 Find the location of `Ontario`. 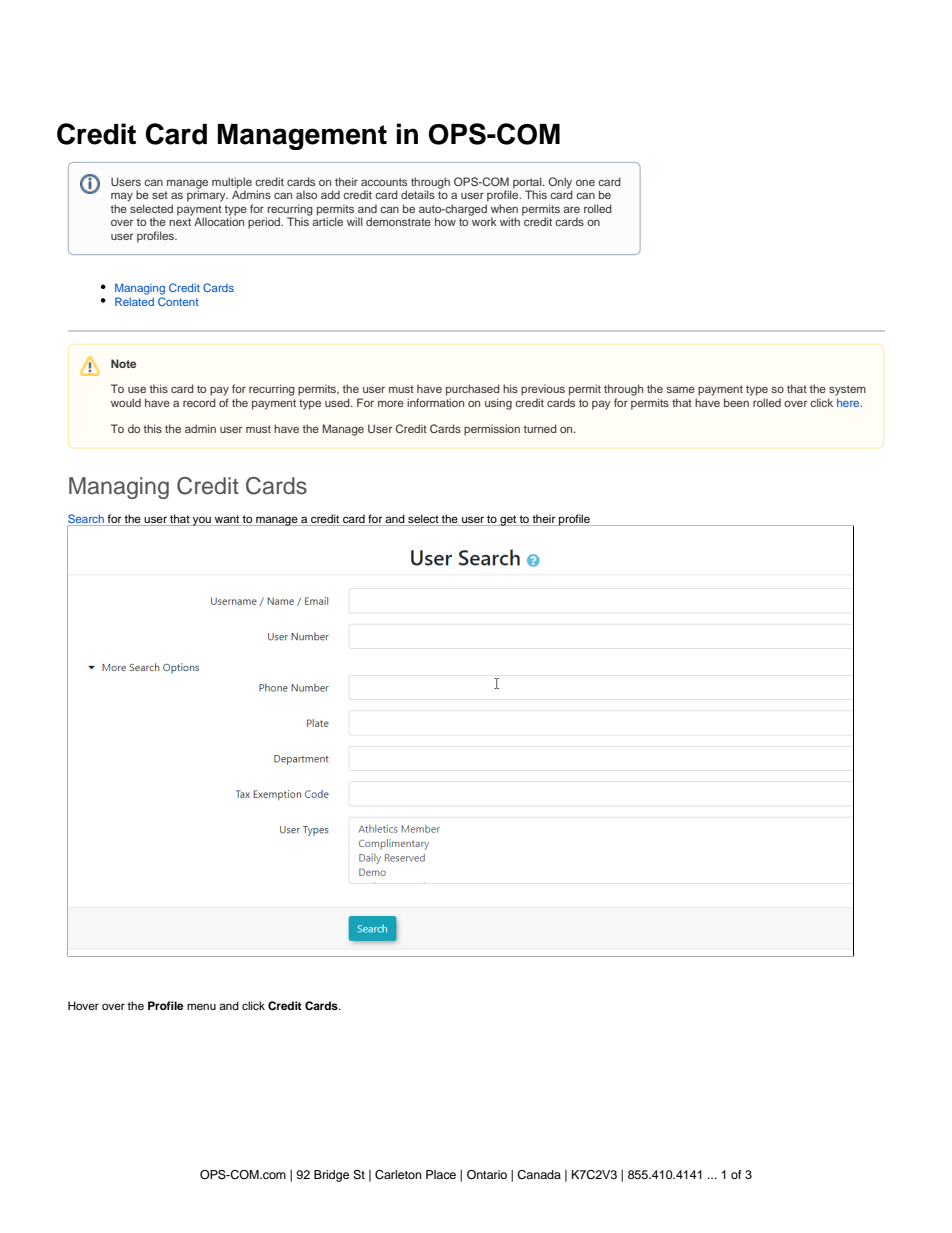

Ontario is located at coordinates (487, 1175).
